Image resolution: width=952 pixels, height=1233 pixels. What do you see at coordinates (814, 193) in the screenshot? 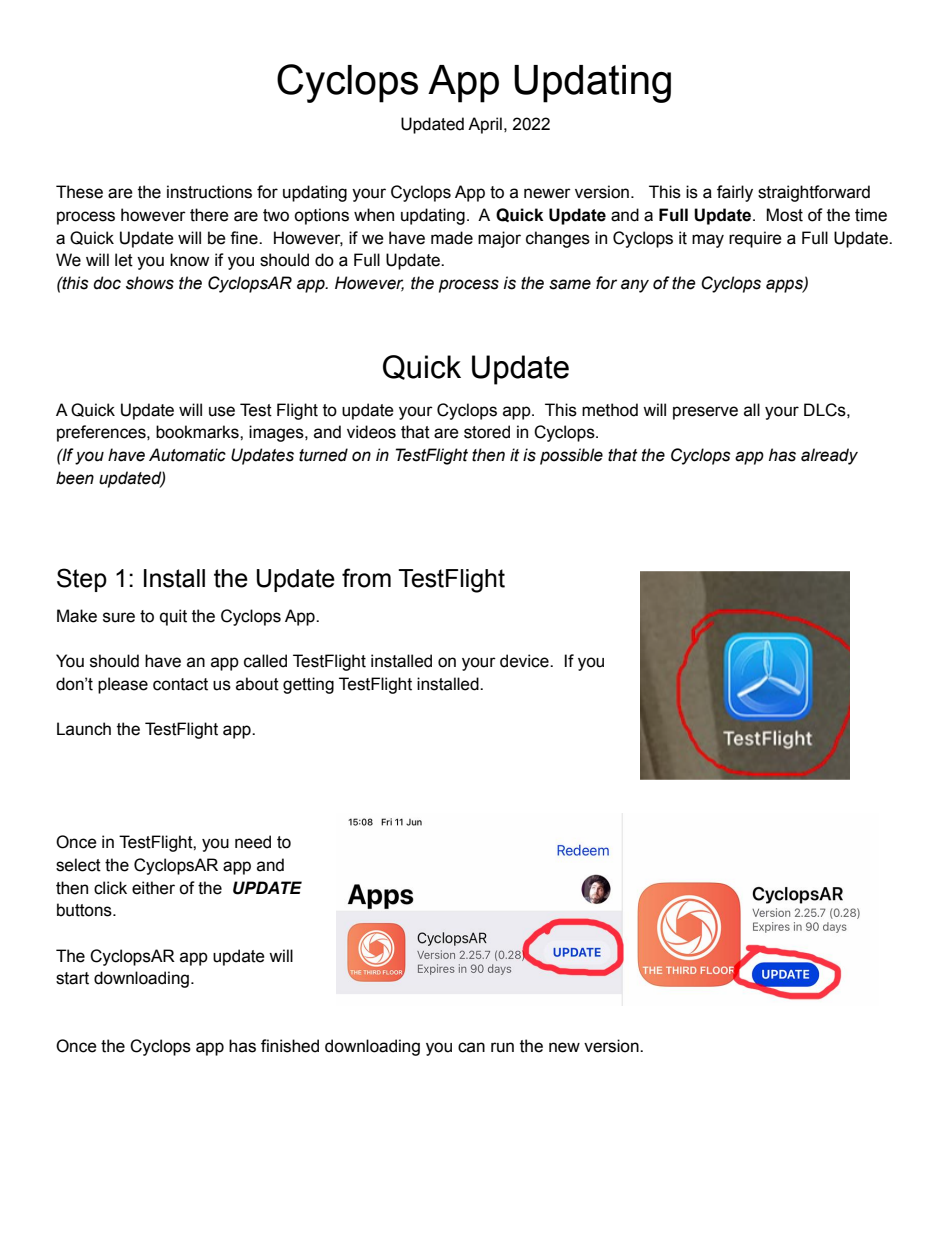
I see `straightforward` at bounding box center [814, 193].
